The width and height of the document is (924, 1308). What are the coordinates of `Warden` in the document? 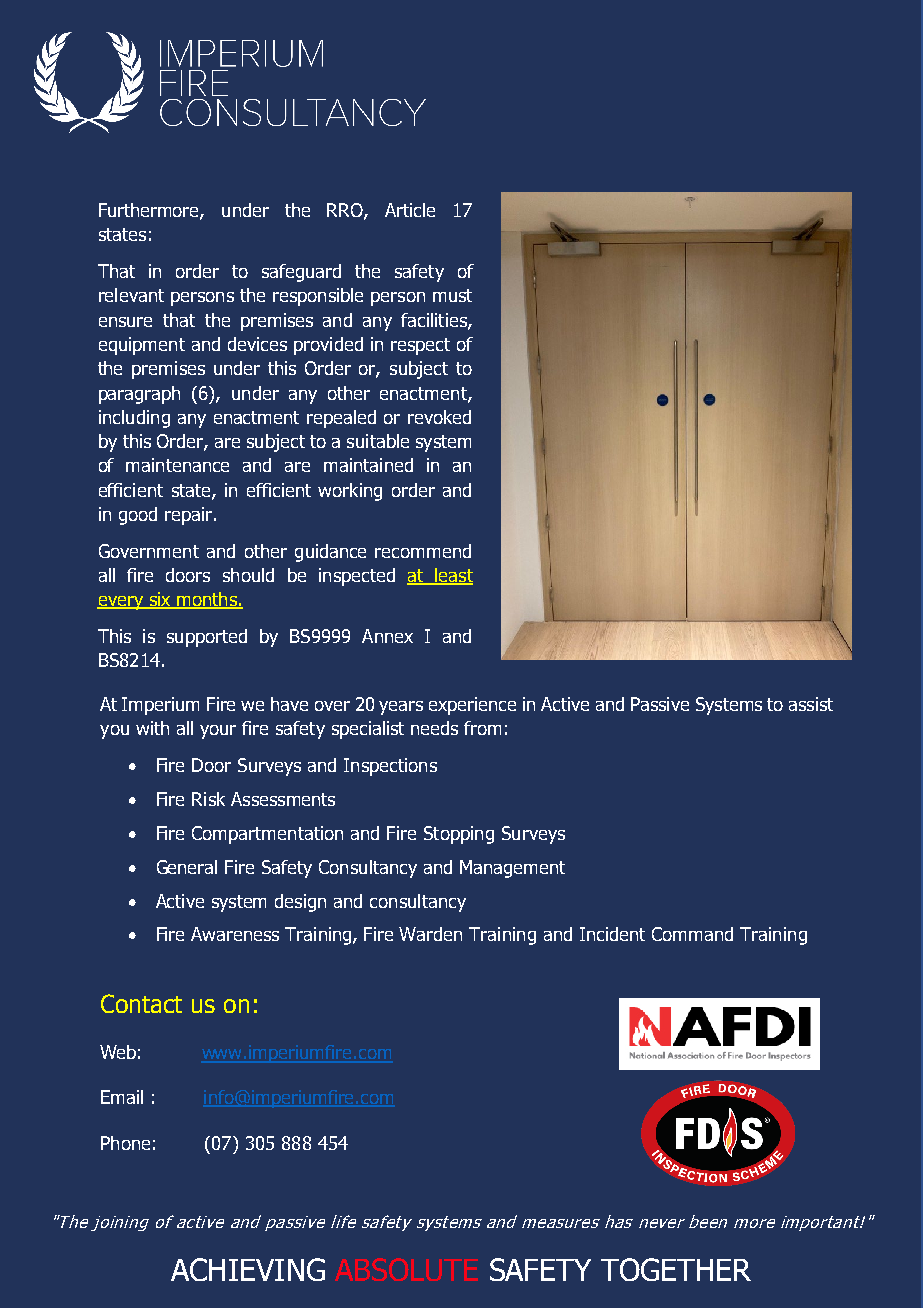 It's located at (430, 934).
